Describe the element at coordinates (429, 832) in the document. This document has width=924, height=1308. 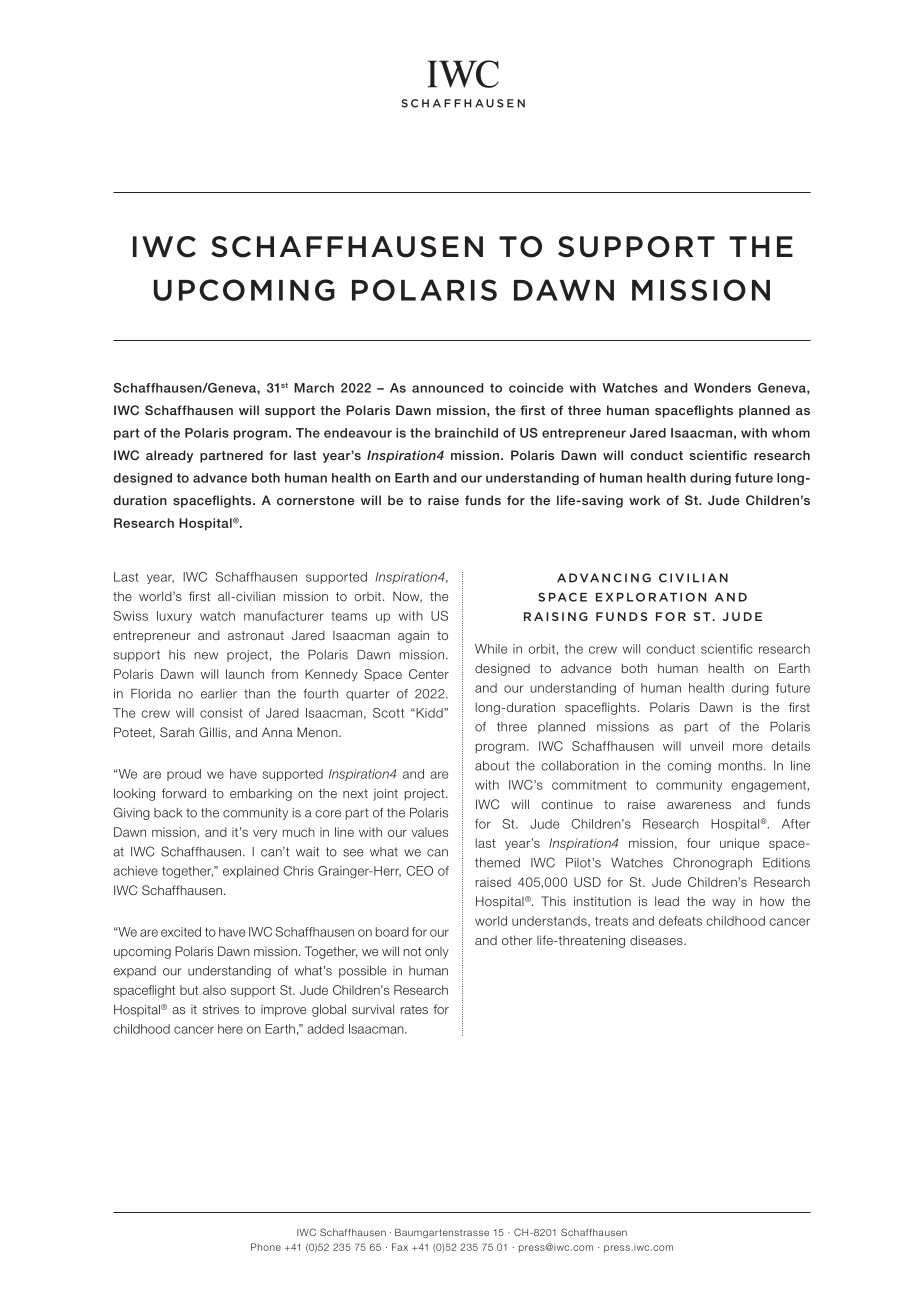
I see `values` at that location.
